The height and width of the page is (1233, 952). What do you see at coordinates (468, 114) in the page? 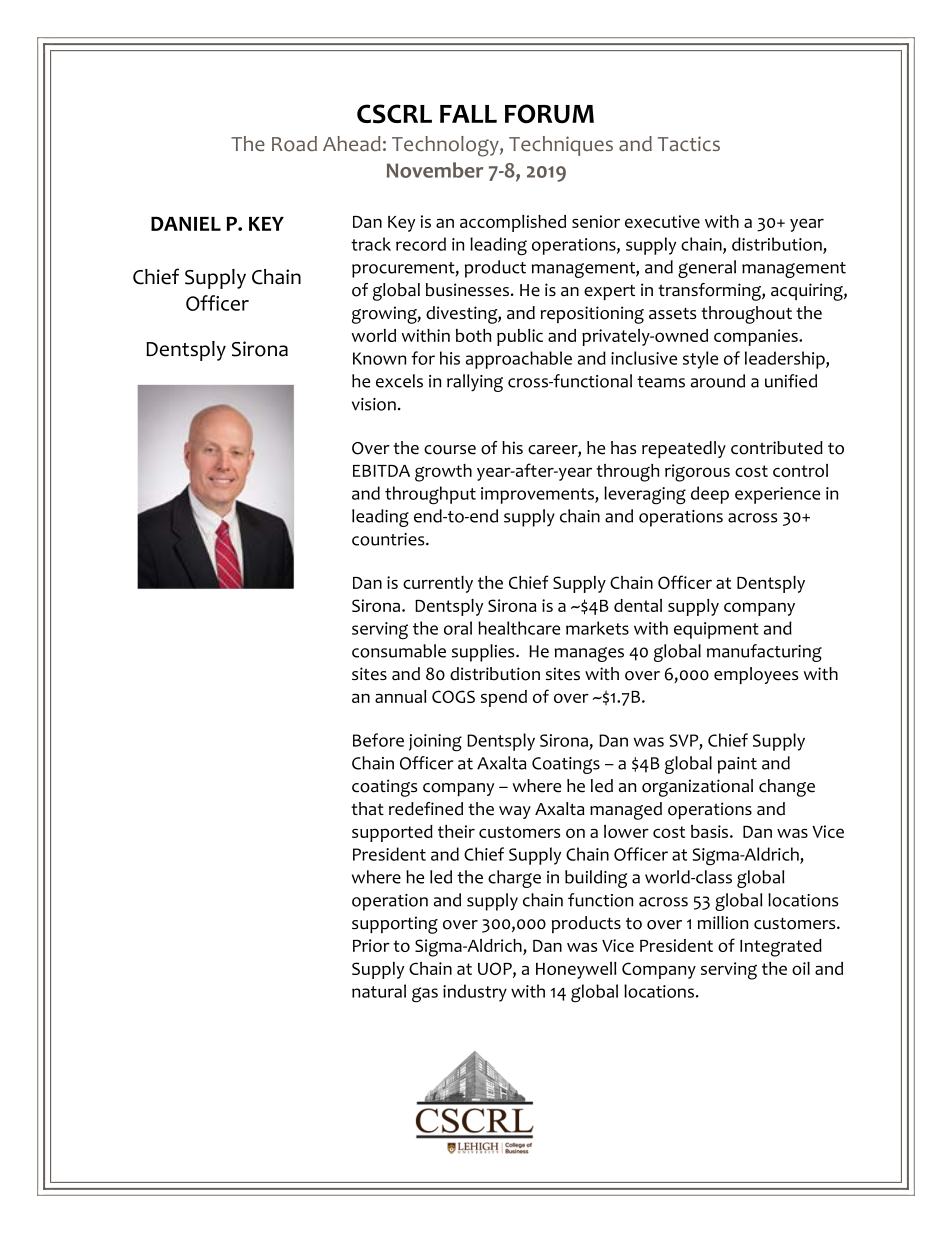
I see `FALL` at bounding box center [468, 114].
